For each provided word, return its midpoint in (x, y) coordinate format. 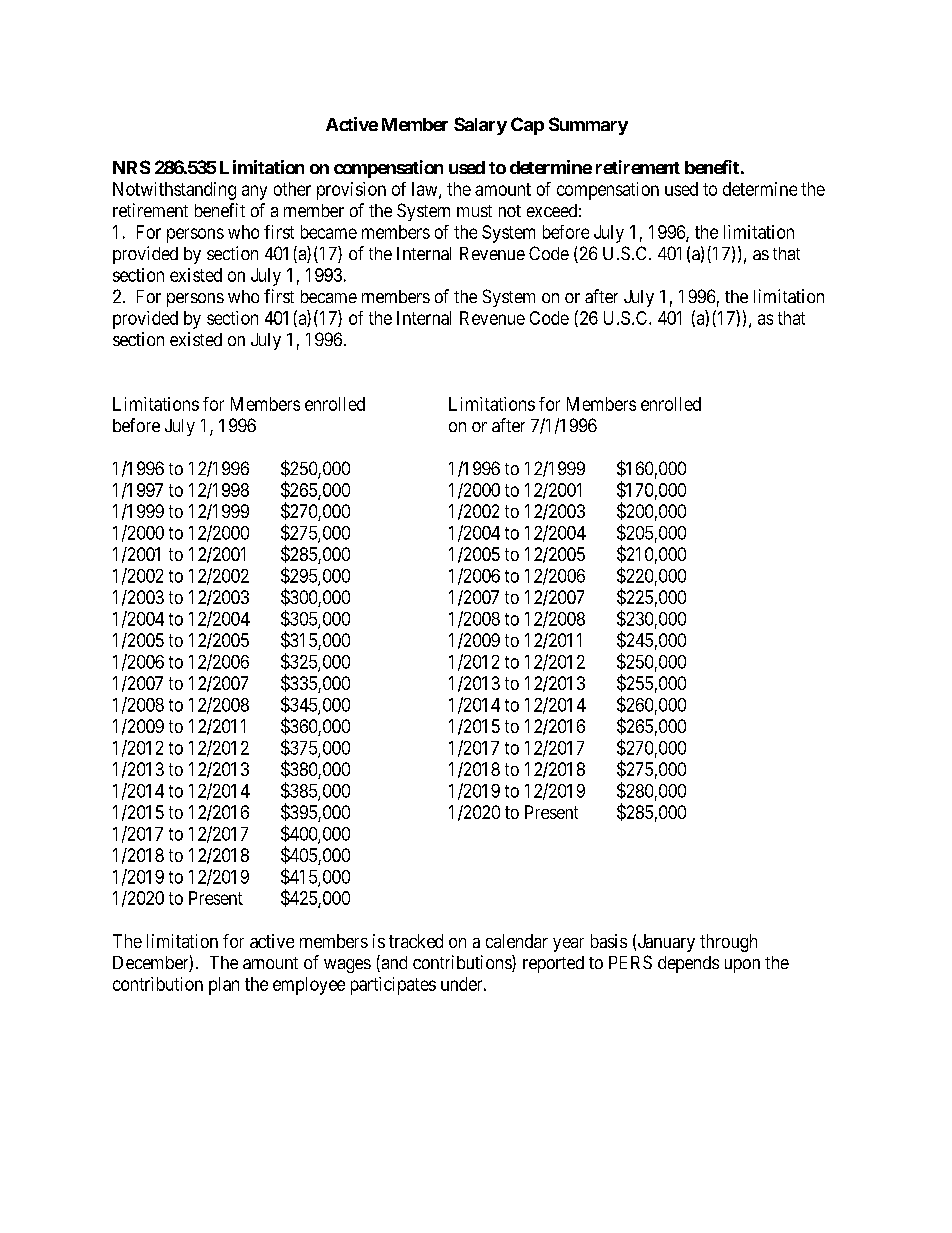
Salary (480, 126)
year (568, 945)
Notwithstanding (174, 191)
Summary (588, 126)
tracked (416, 941)
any (254, 192)
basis (609, 941)
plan (224, 986)
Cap (527, 126)
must (474, 211)
